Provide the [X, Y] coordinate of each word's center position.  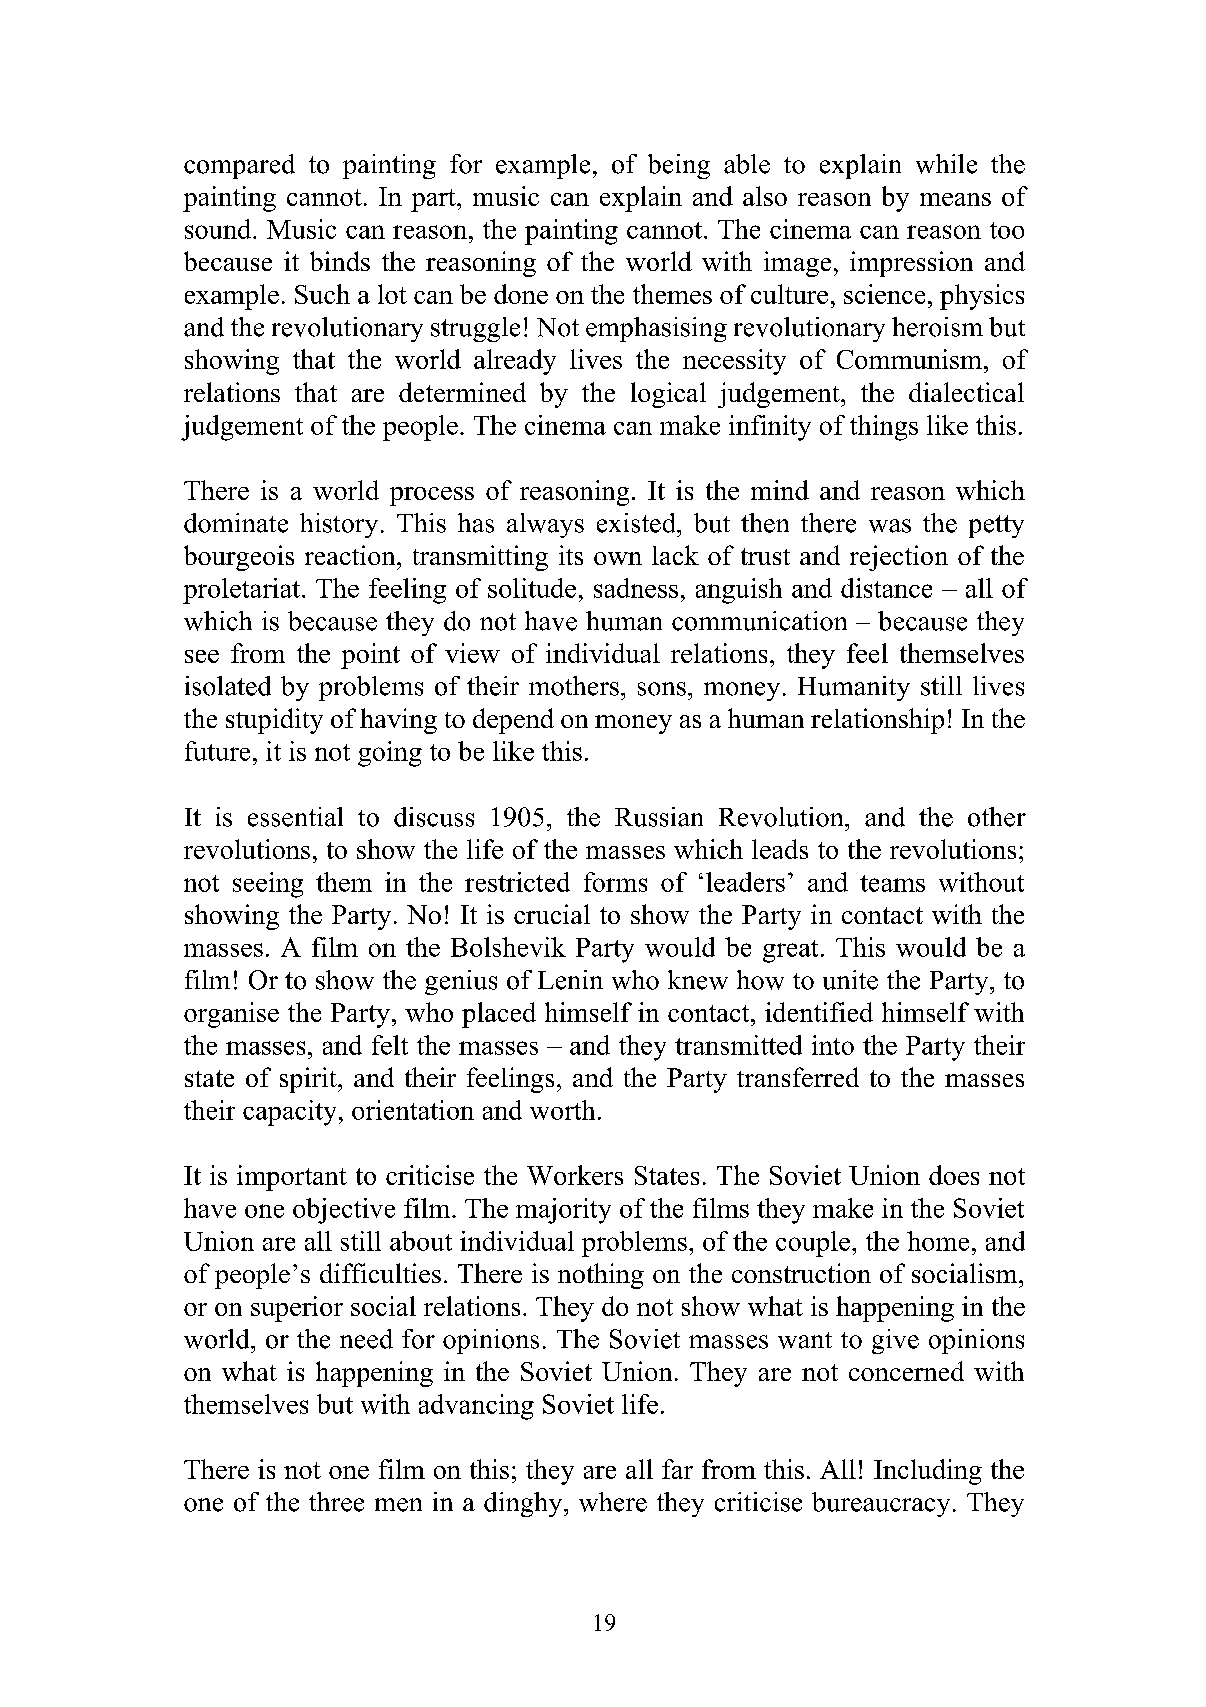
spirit [309, 1080]
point [370, 656]
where [613, 1502]
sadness [636, 588]
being [679, 166]
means [955, 199]
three [336, 1502]
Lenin [570, 980]
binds [340, 261]
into [833, 1045]
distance [886, 588]
